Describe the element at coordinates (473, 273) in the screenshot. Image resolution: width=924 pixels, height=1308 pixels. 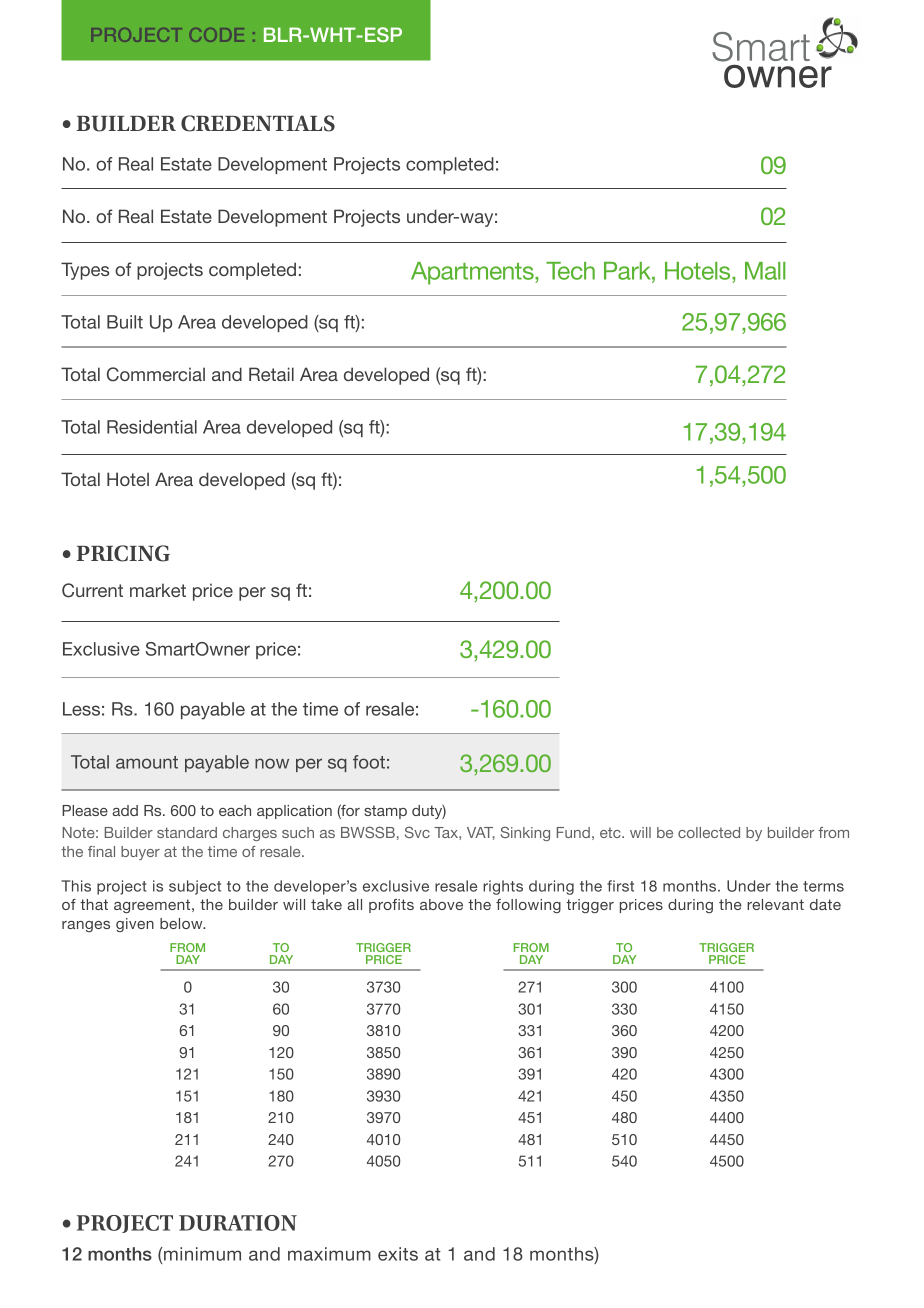
I see `Apartments` at that location.
